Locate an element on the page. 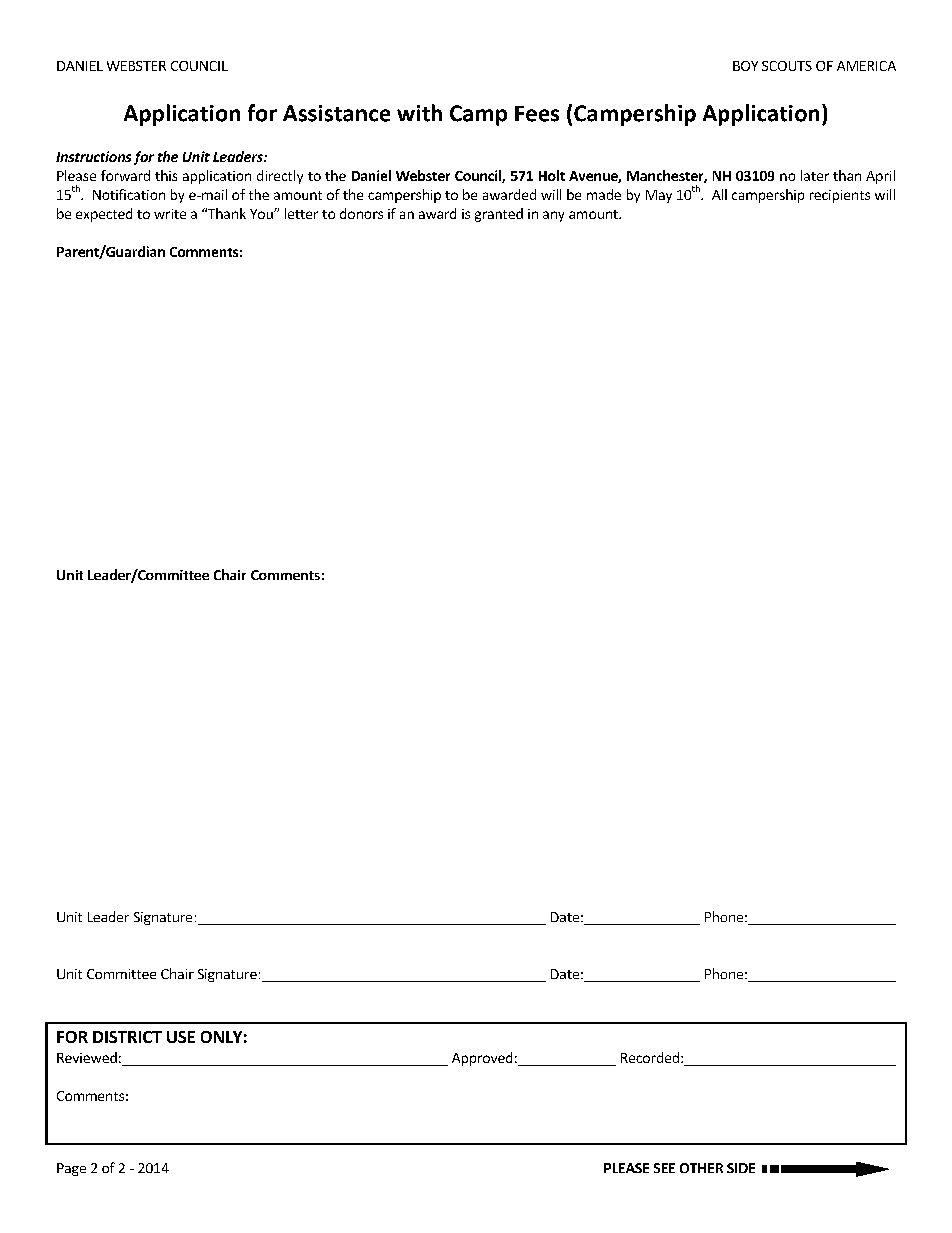  with is located at coordinates (419, 113).
